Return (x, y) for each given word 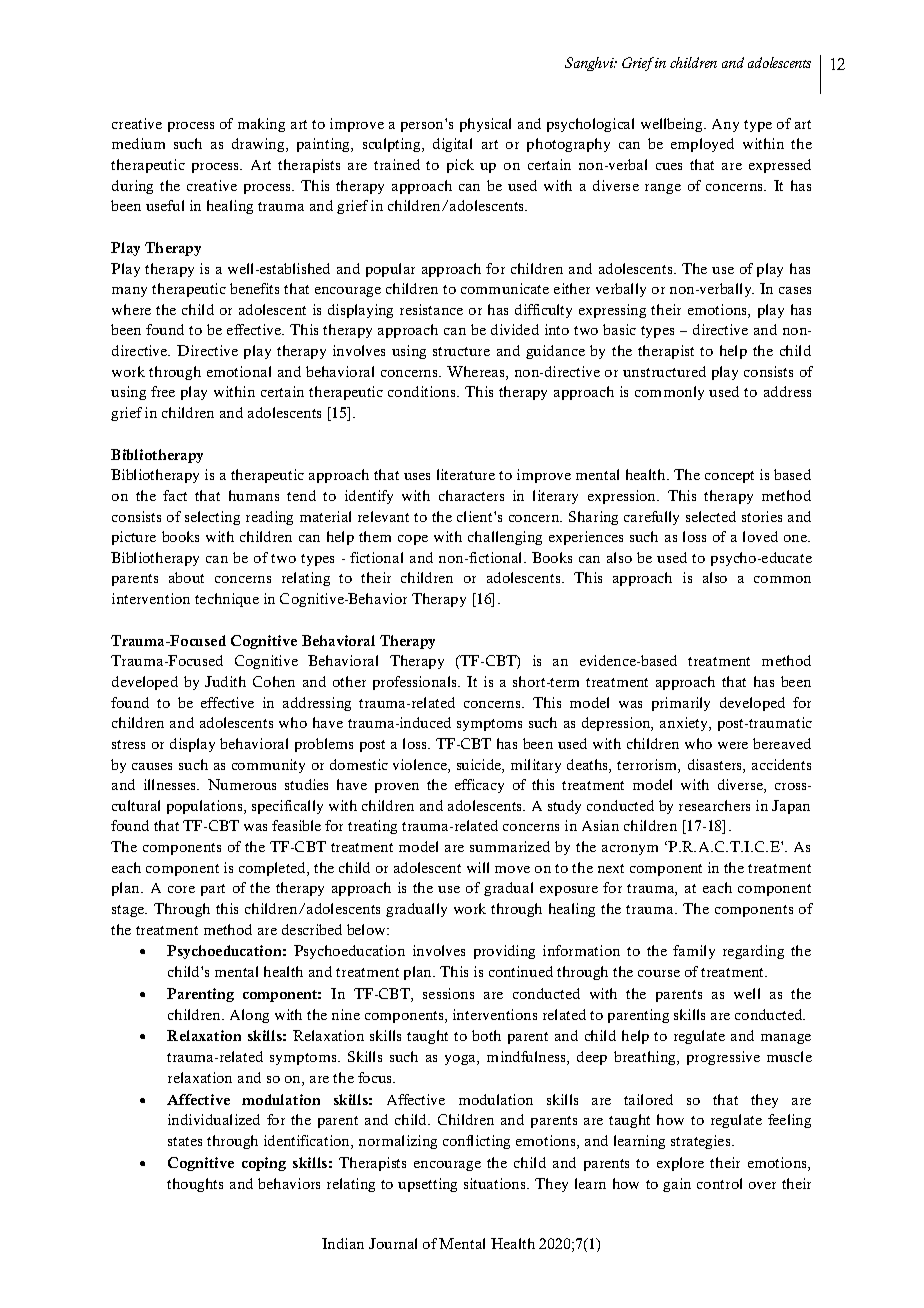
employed (702, 145)
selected (711, 516)
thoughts (195, 1185)
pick (460, 166)
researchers (714, 805)
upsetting (427, 1185)
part (213, 890)
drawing (259, 145)
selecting (212, 518)
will (478, 867)
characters (471, 495)
